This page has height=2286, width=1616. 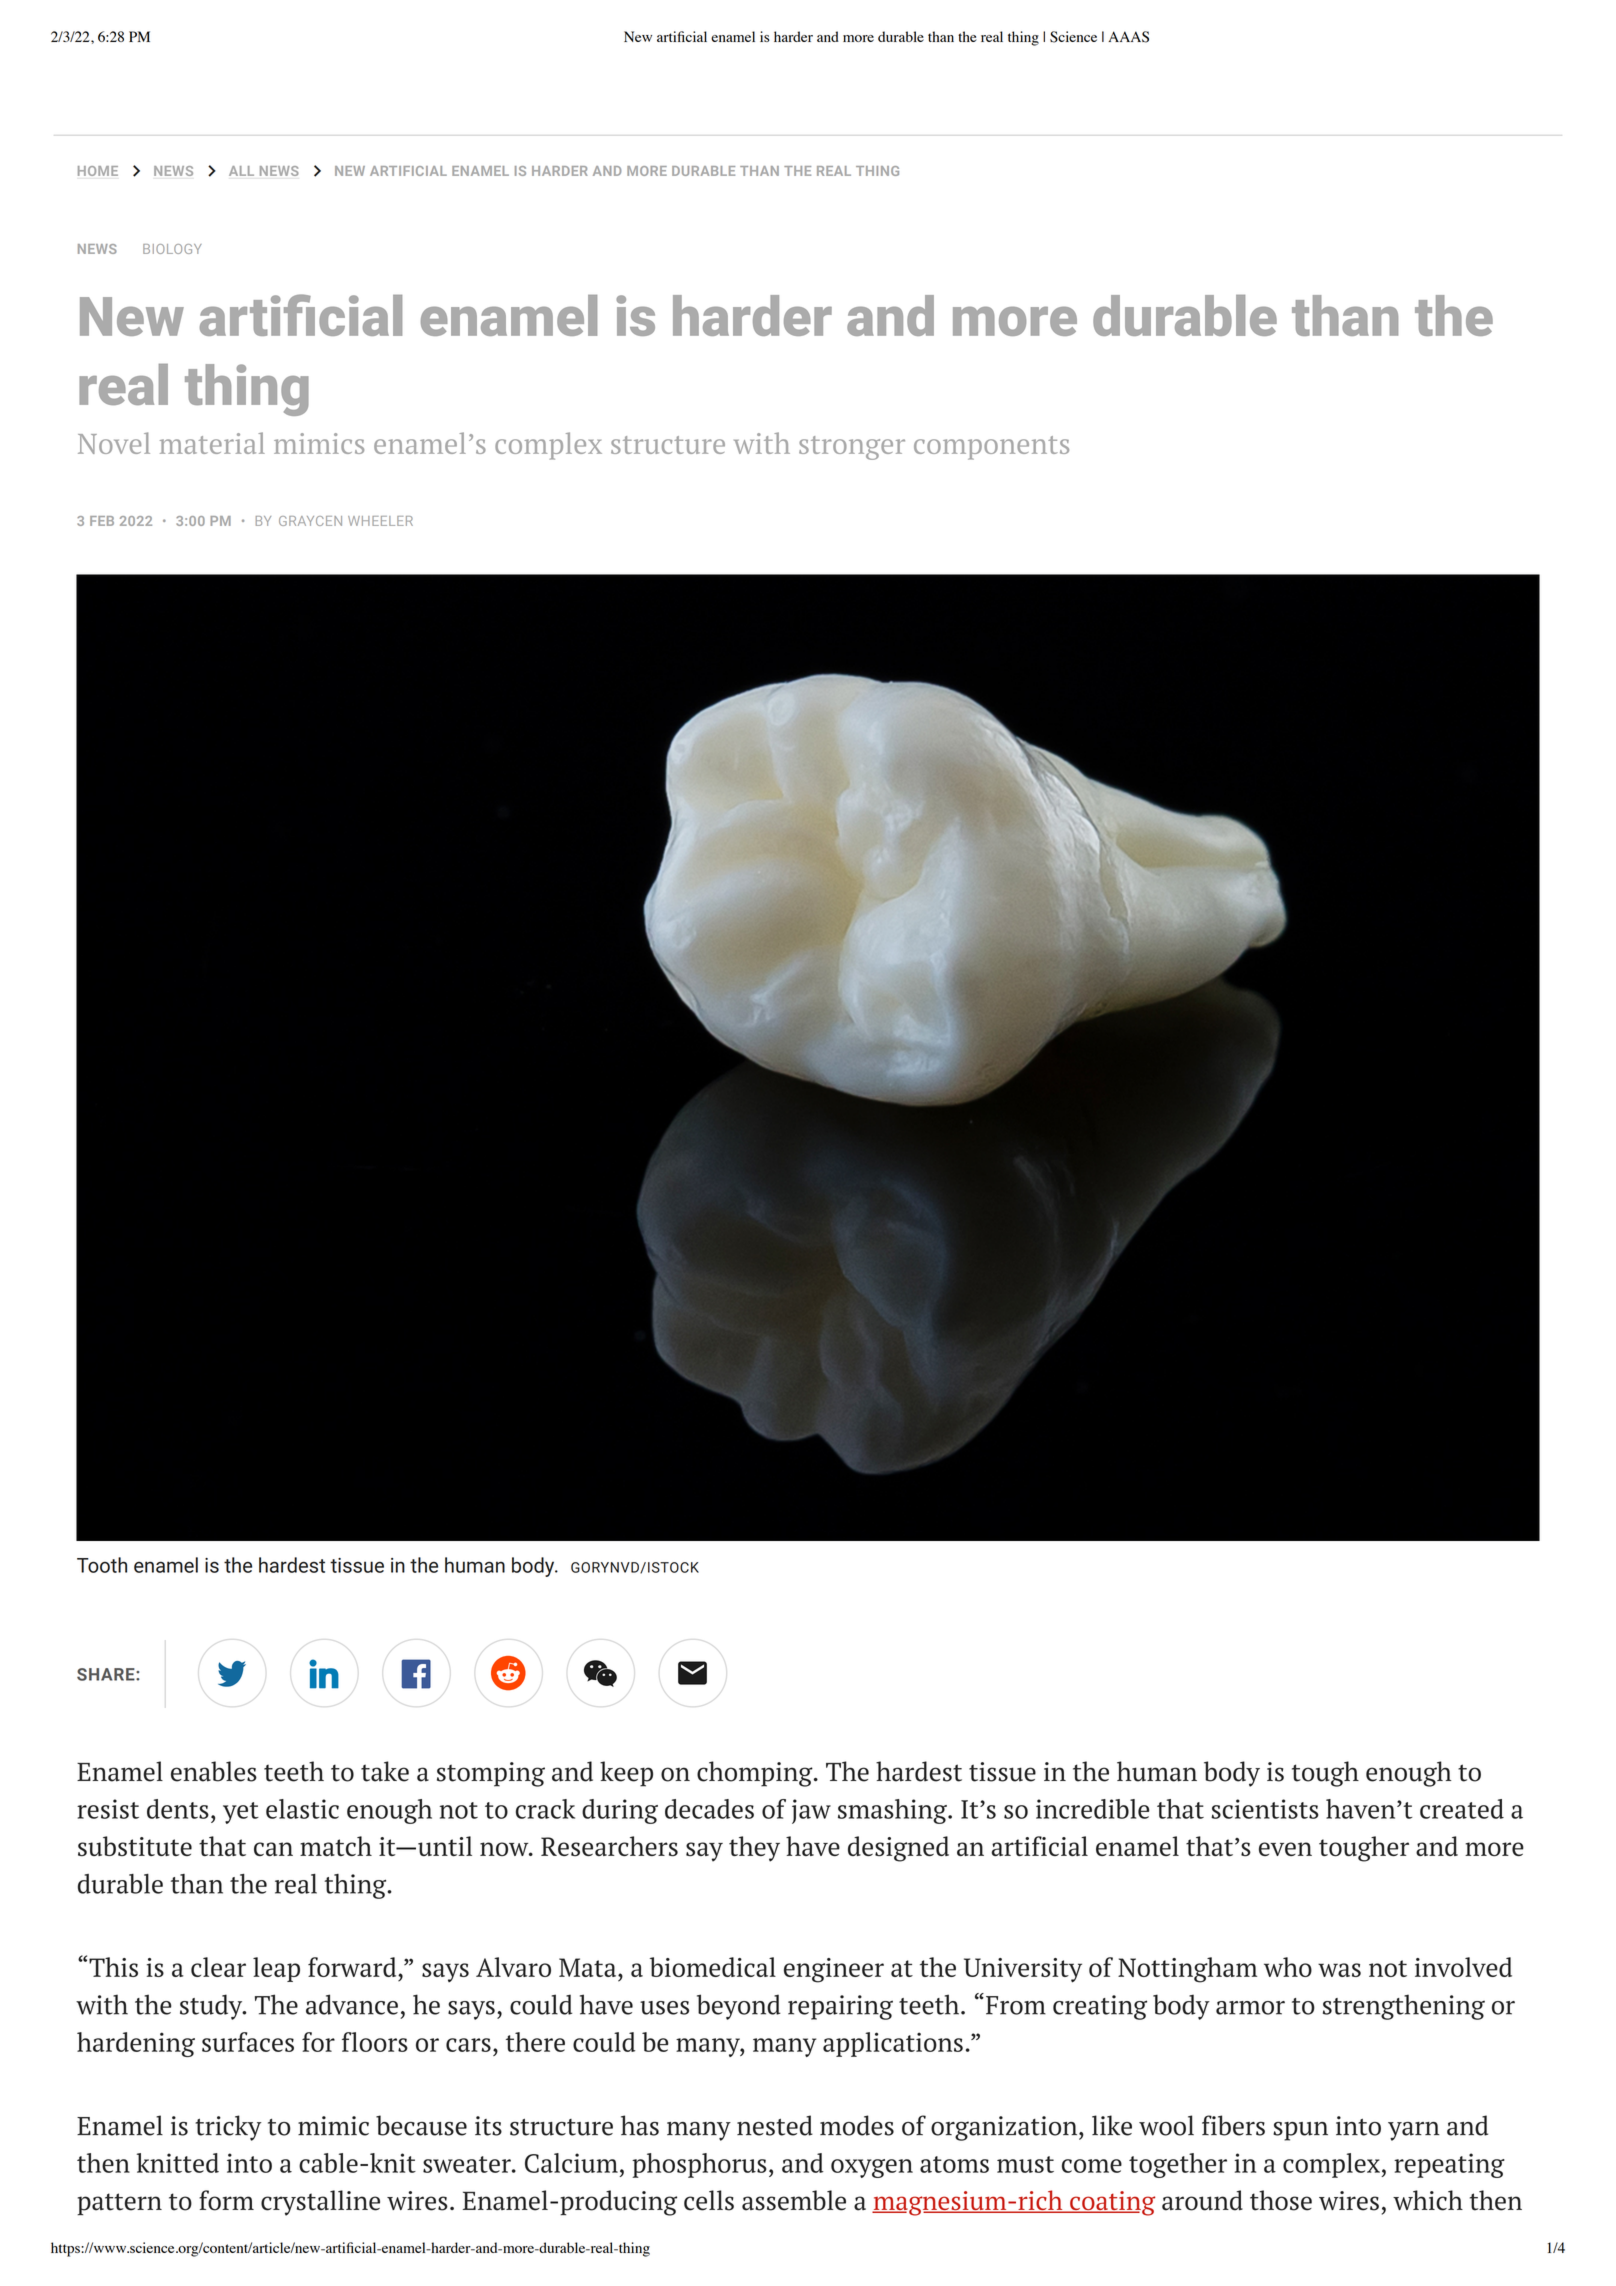 What do you see at coordinates (852, 448) in the page?
I see `stronger` at bounding box center [852, 448].
